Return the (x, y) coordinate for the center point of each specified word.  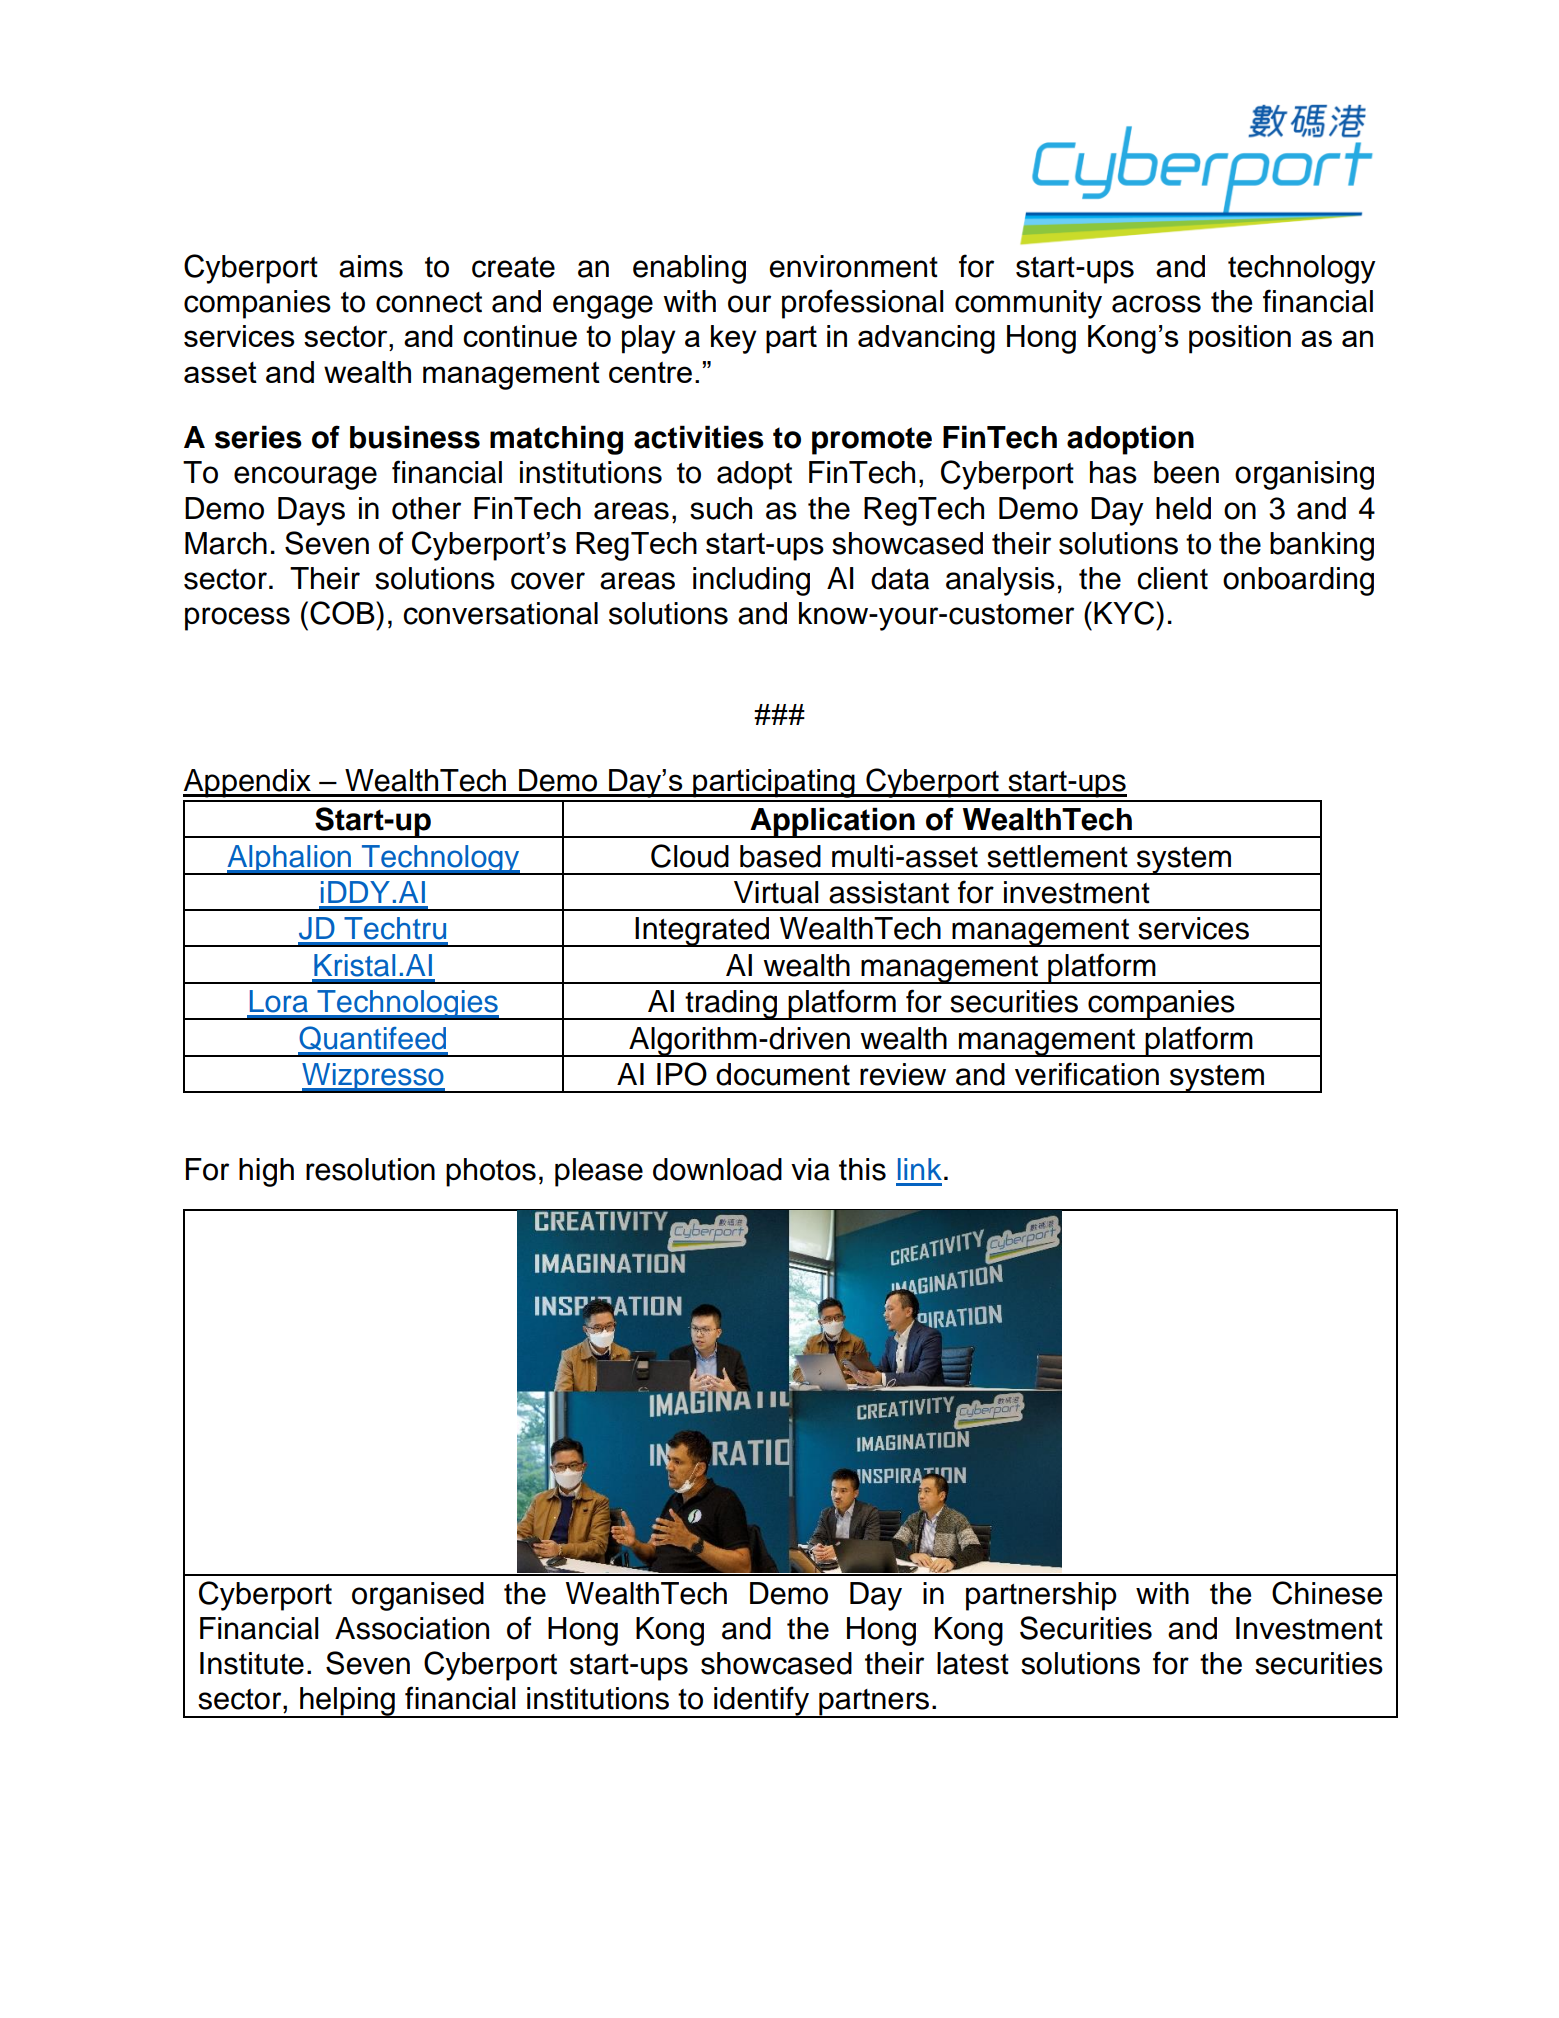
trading (731, 1005)
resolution (370, 1169)
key (734, 339)
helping (347, 1702)
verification (1087, 1074)
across (1156, 304)
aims (371, 266)
